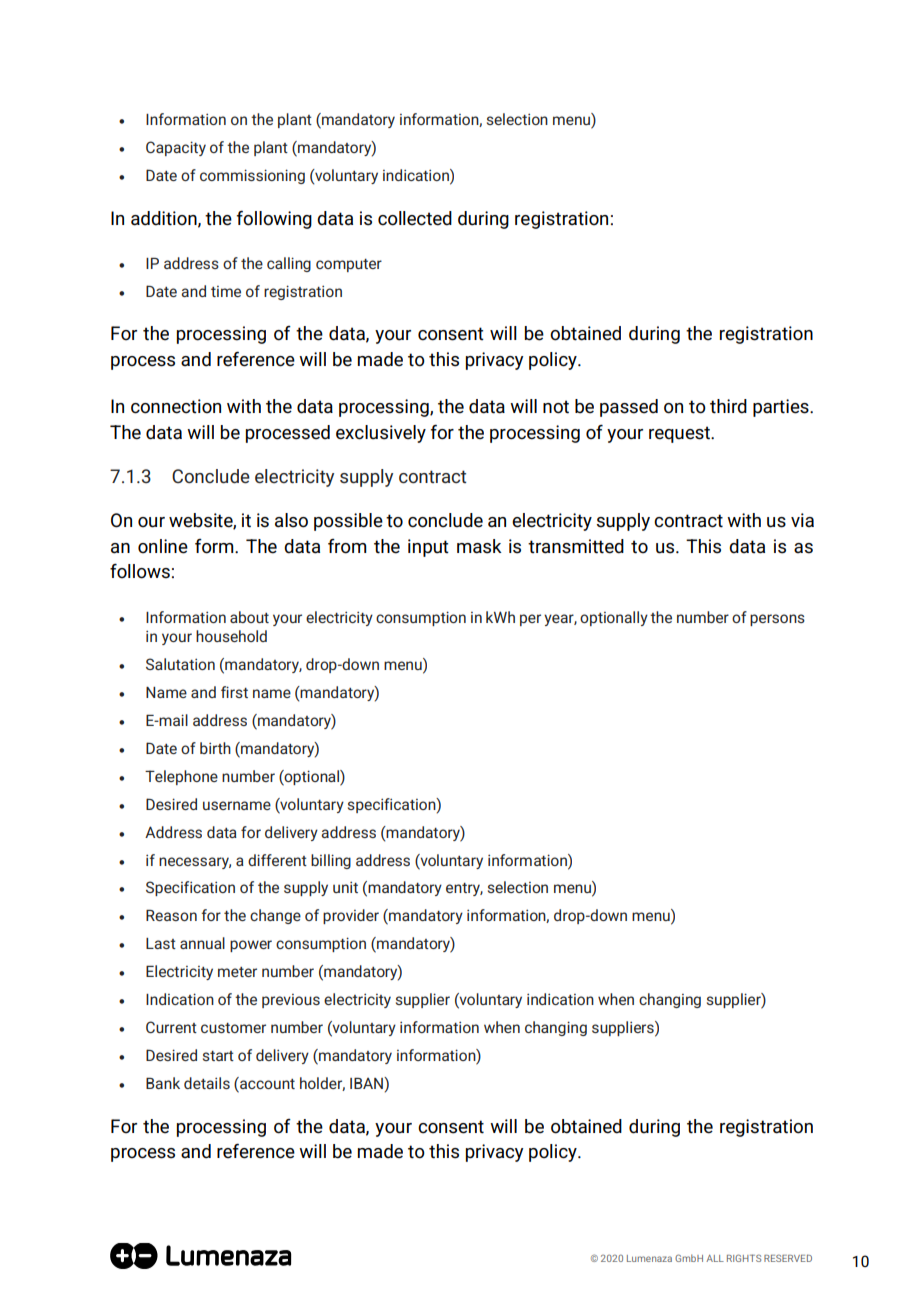 The height and width of the page is (1308, 924). What do you see at coordinates (345, 887) in the page?
I see `unit` at bounding box center [345, 887].
